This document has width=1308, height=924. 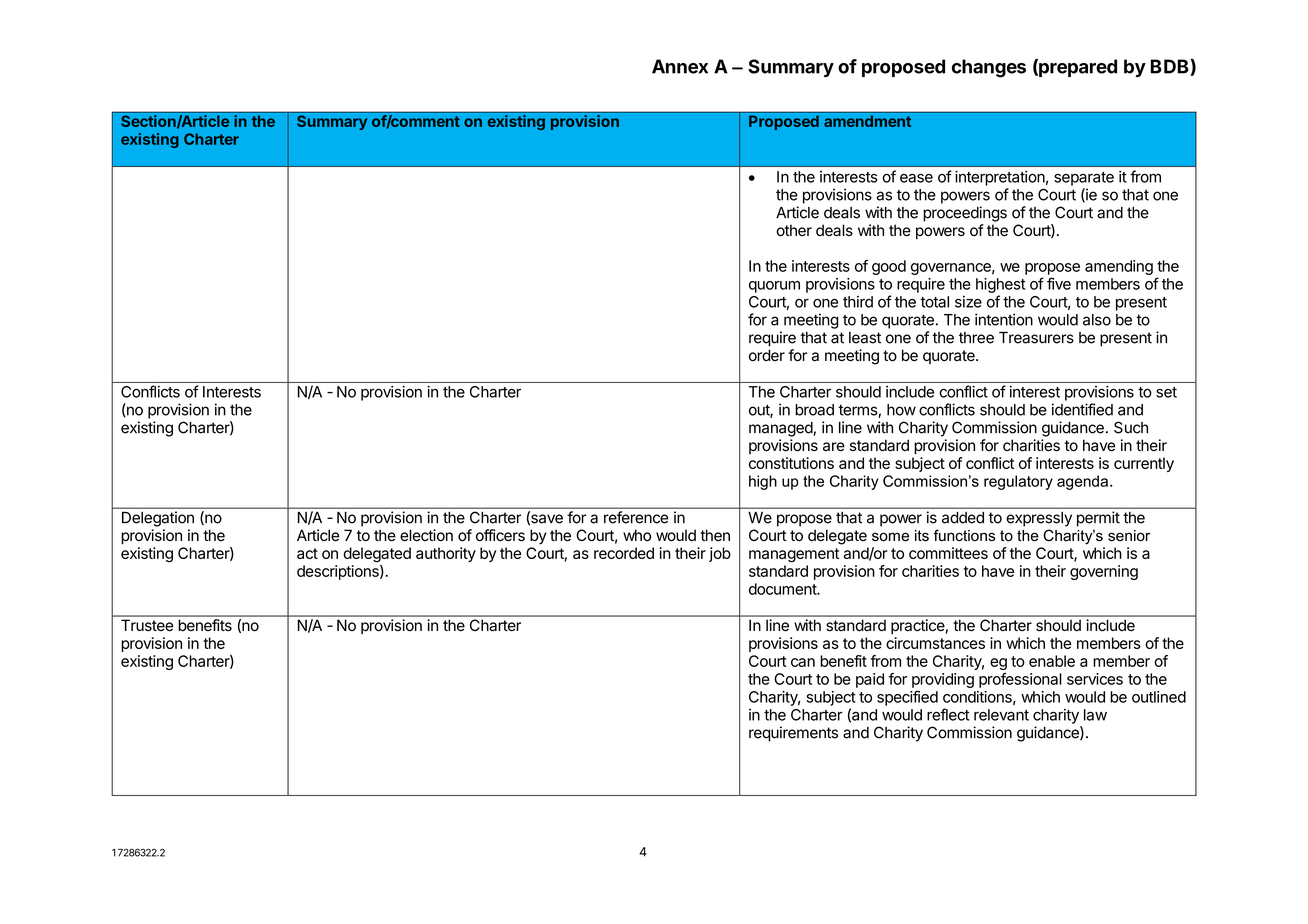 What do you see at coordinates (1059, 283) in the document?
I see `five` at bounding box center [1059, 283].
